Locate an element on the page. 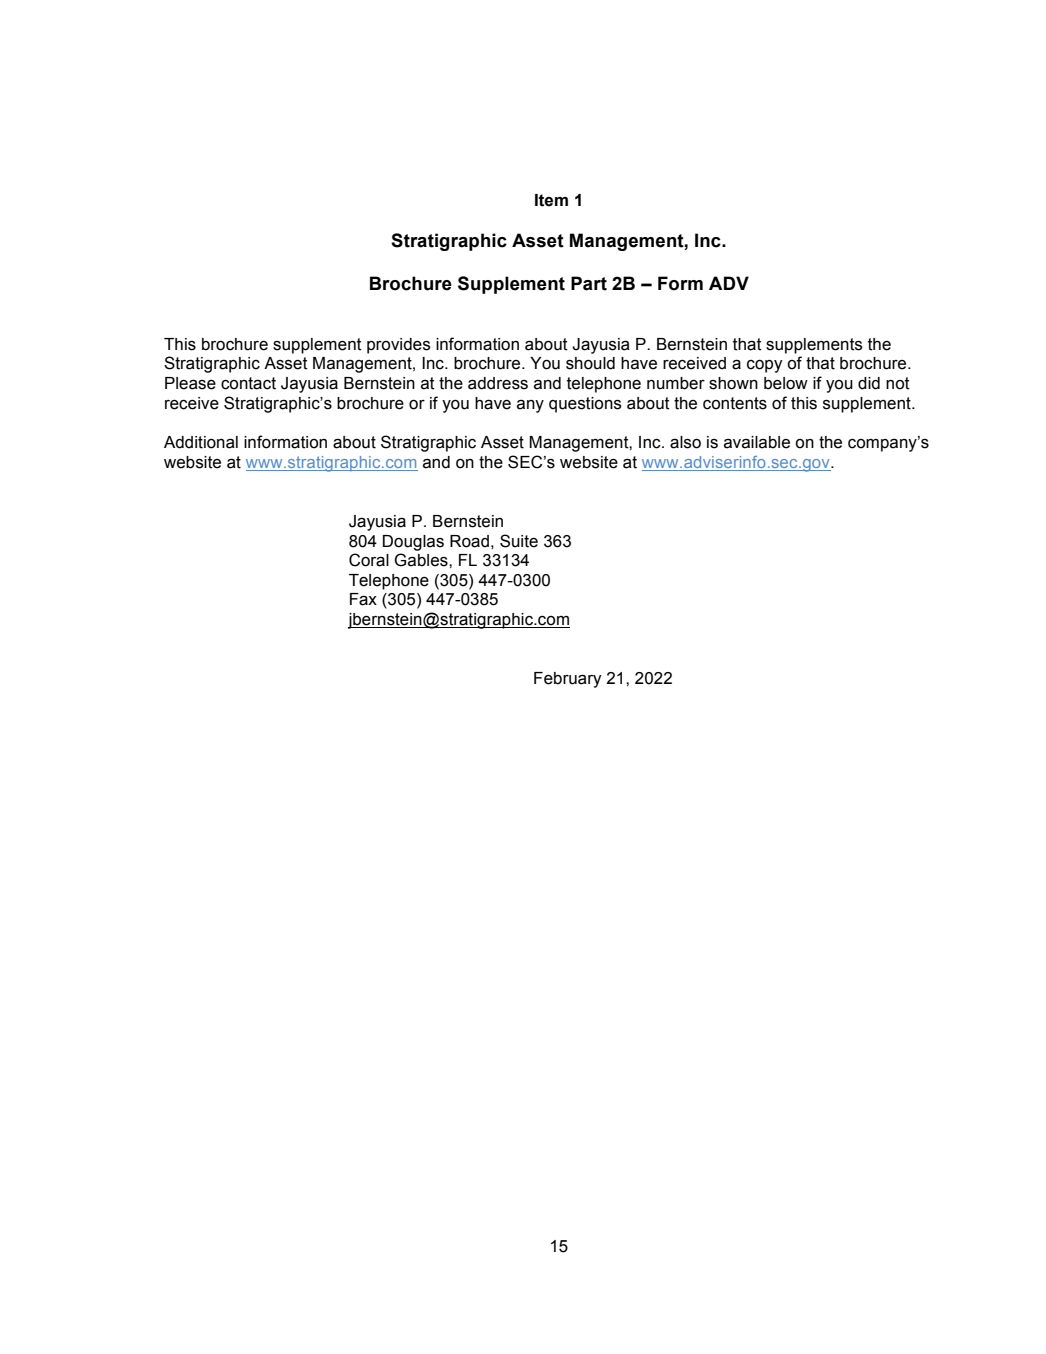 The width and height of the document is (1046, 1354). copy is located at coordinates (765, 366).
